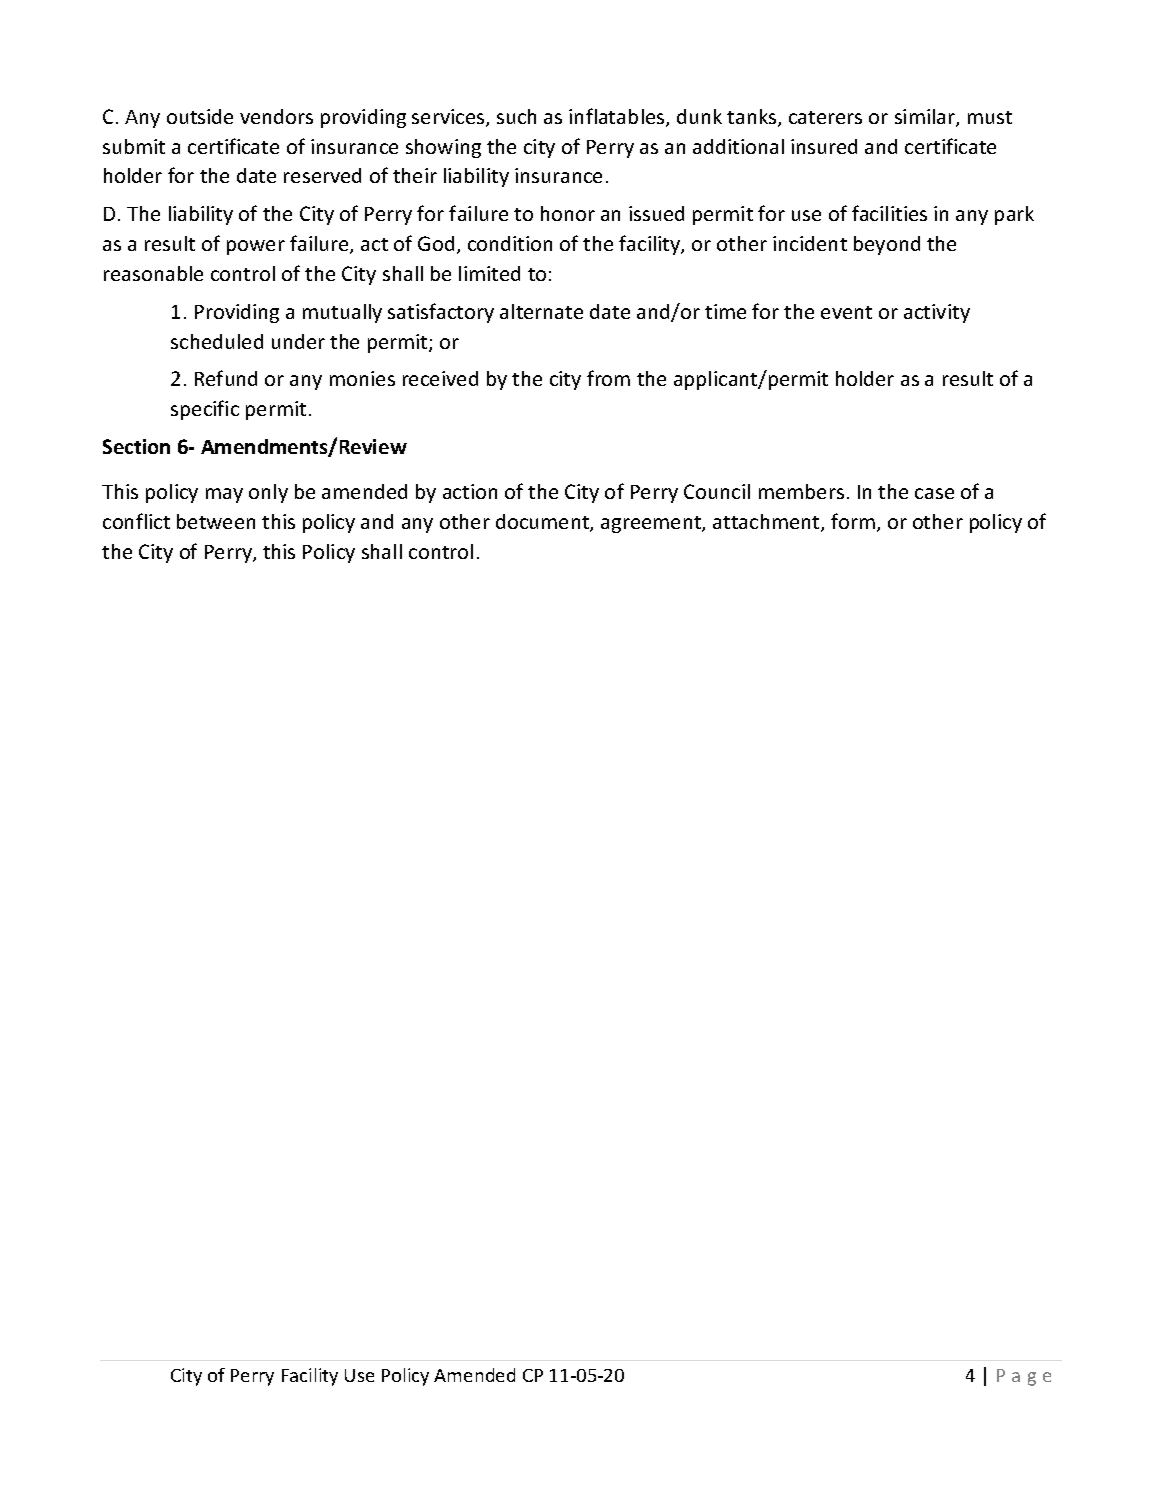 Image resolution: width=1161 pixels, height=1502 pixels. I want to click on such, so click(516, 116).
